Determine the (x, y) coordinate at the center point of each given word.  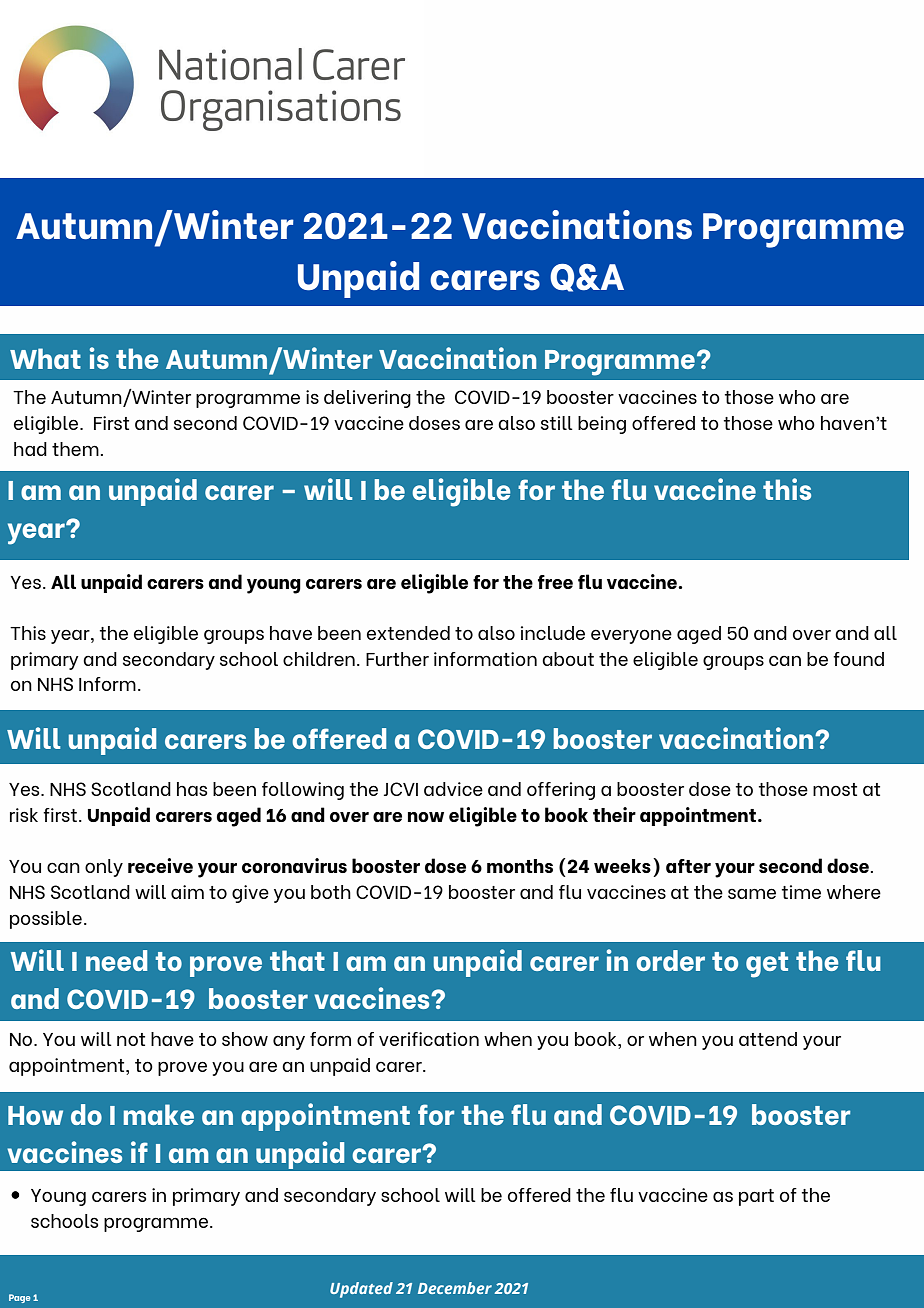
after (688, 866)
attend (768, 1039)
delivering (367, 399)
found (858, 659)
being (602, 425)
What (45, 358)
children (319, 659)
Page (19, 1298)
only (104, 868)
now (426, 817)
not (131, 1039)
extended (408, 633)
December (455, 1288)
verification (429, 1039)
